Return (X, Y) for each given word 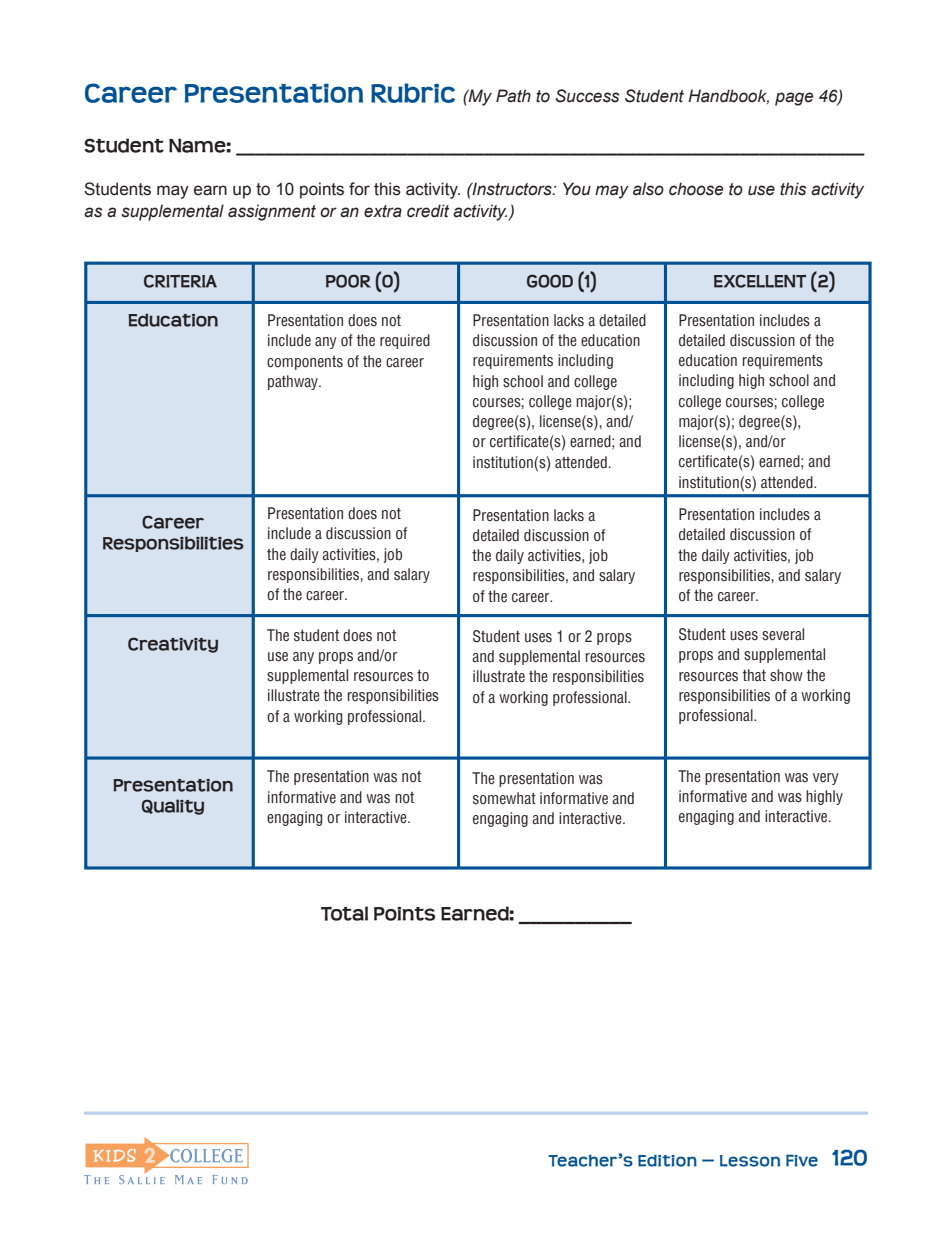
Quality (173, 807)
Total (344, 913)
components (305, 363)
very (826, 779)
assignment (272, 212)
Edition (667, 1161)
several (783, 634)
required (405, 341)
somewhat (504, 798)
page (794, 99)
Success (587, 96)
